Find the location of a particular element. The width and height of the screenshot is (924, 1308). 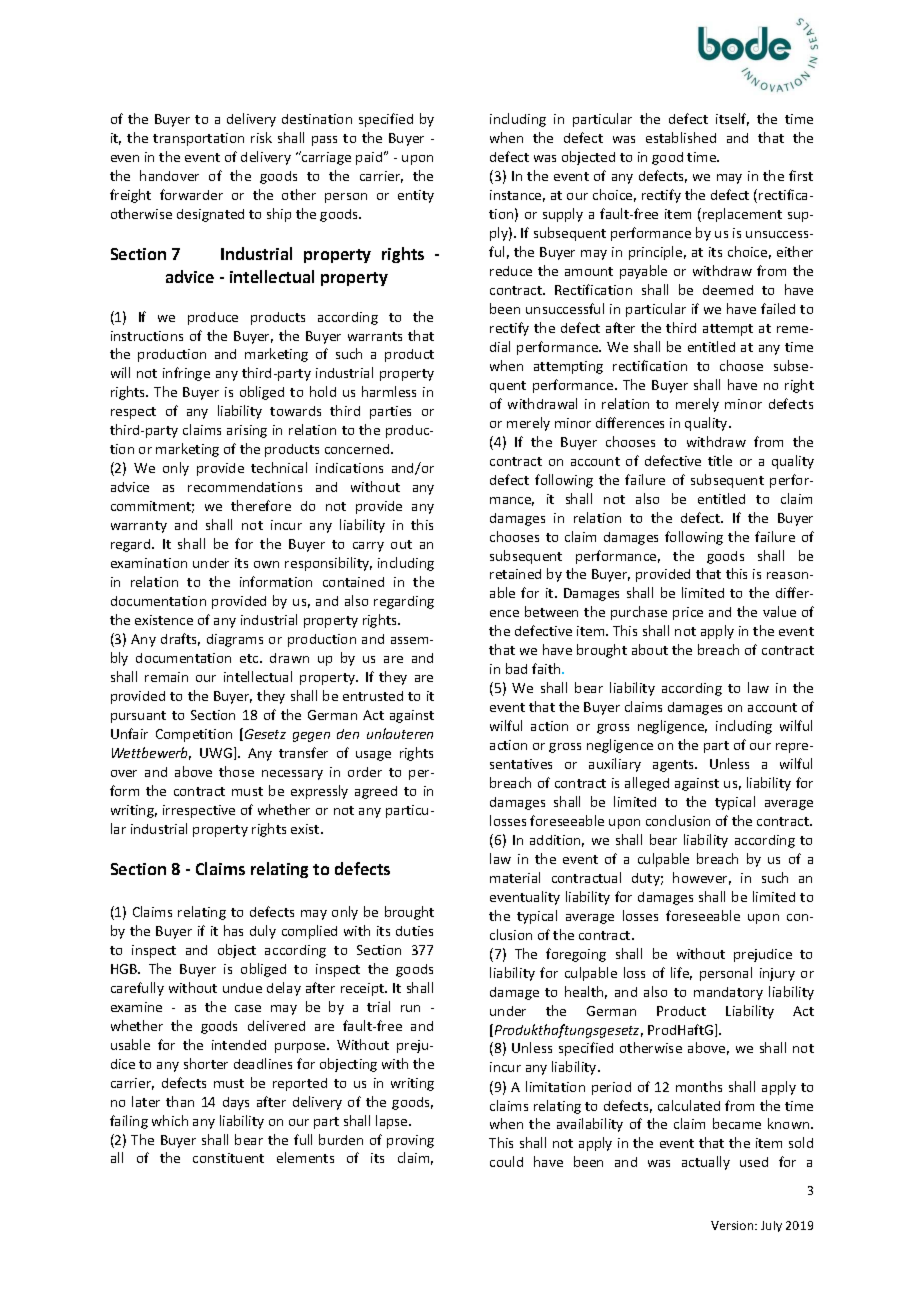

alleged is located at coordinates (647, 784).
